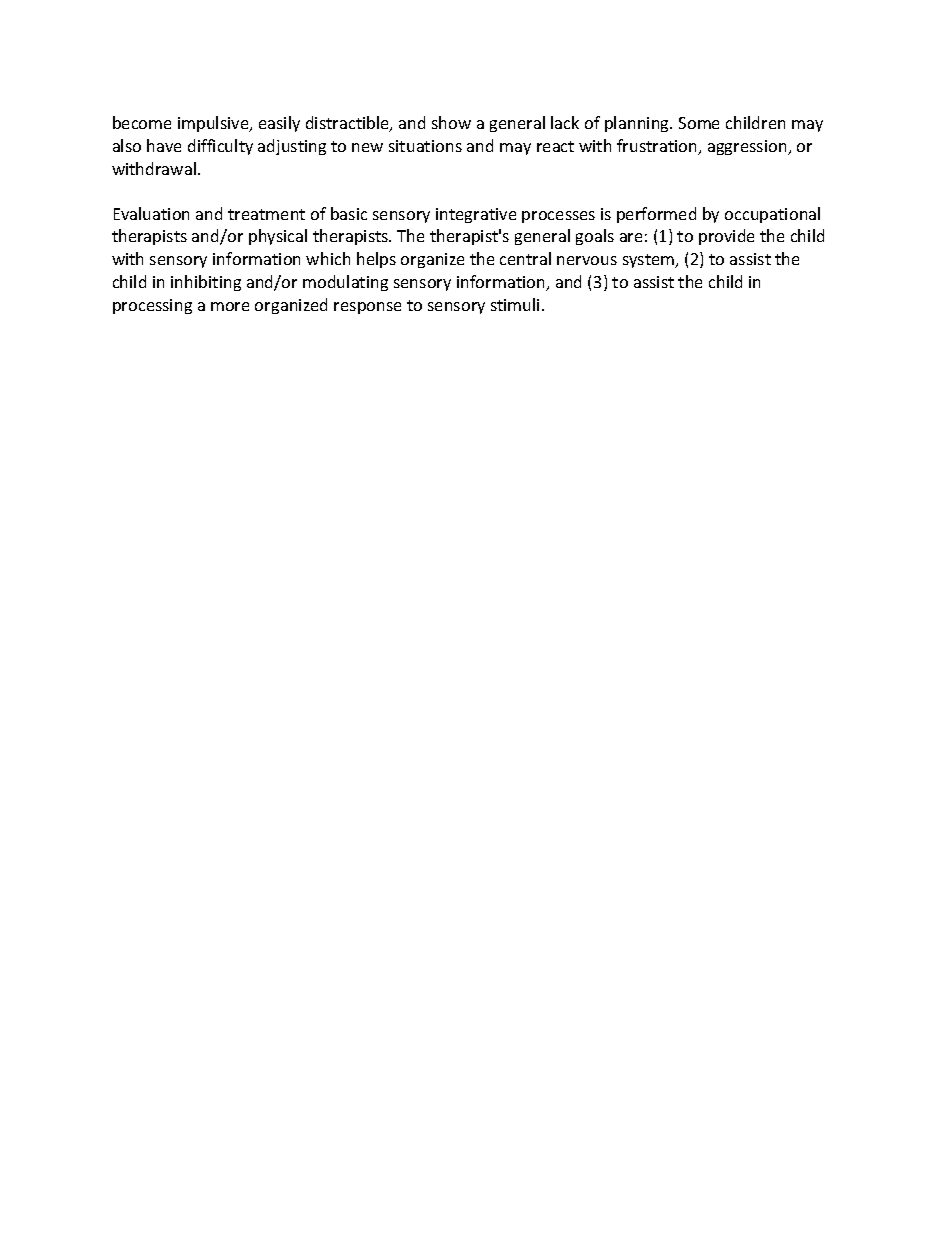 This page has width=952, height=1233. What do you see at coordinates (230, 306) in the page?
I see `more` at bounding box center [230, 306].
